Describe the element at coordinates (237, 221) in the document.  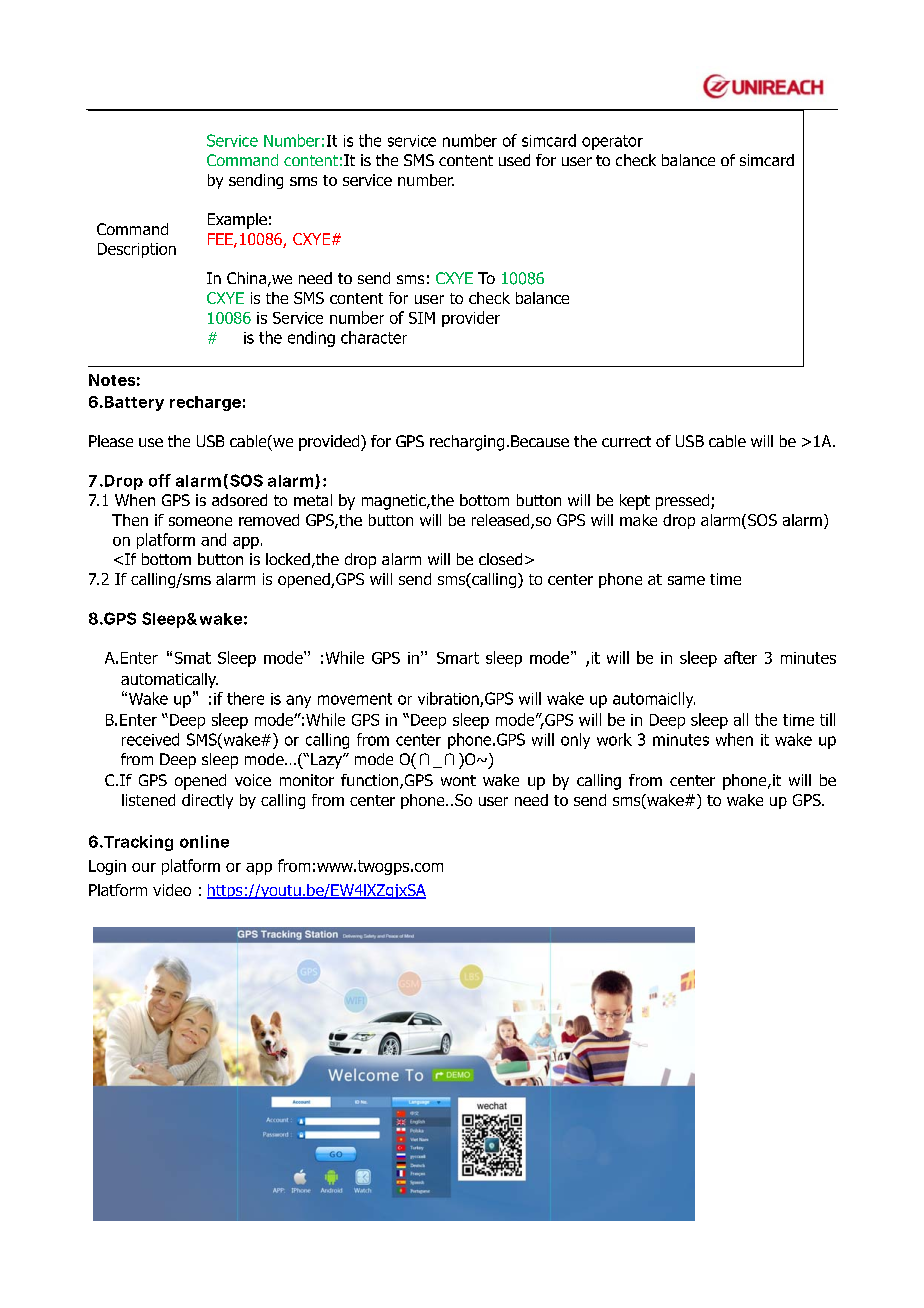
I see `Example` at that location.
